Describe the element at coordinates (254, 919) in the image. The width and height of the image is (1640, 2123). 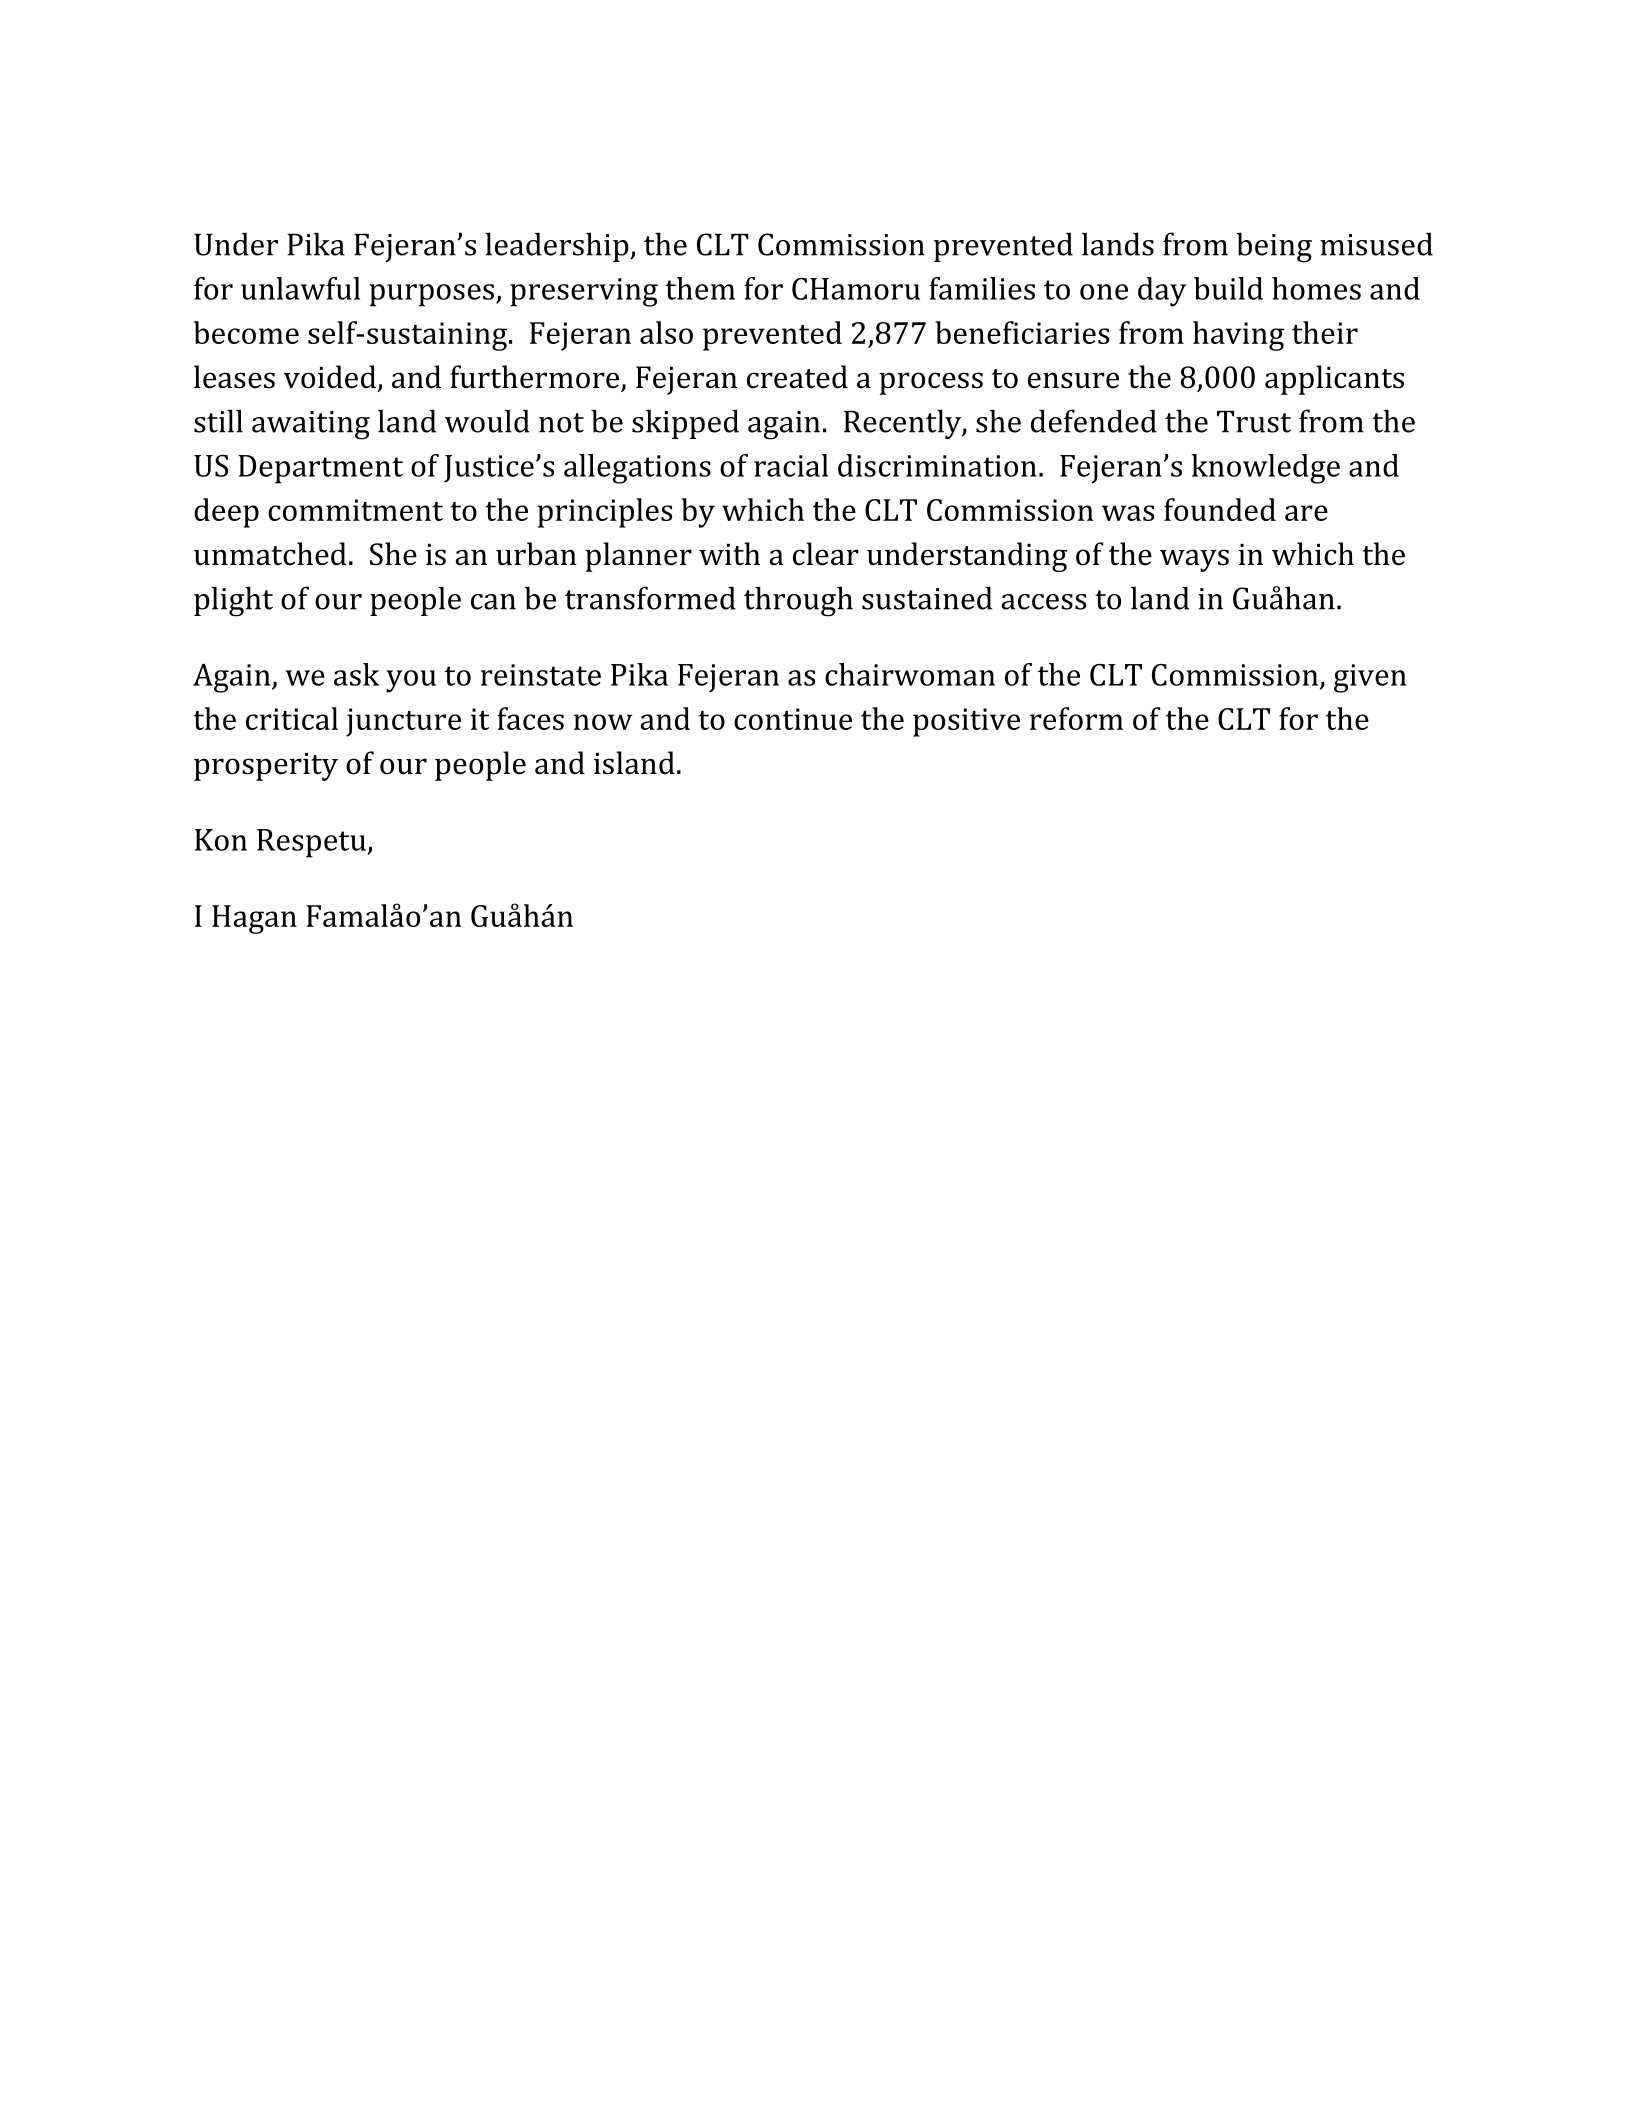
I see `Hagan` at that location.
